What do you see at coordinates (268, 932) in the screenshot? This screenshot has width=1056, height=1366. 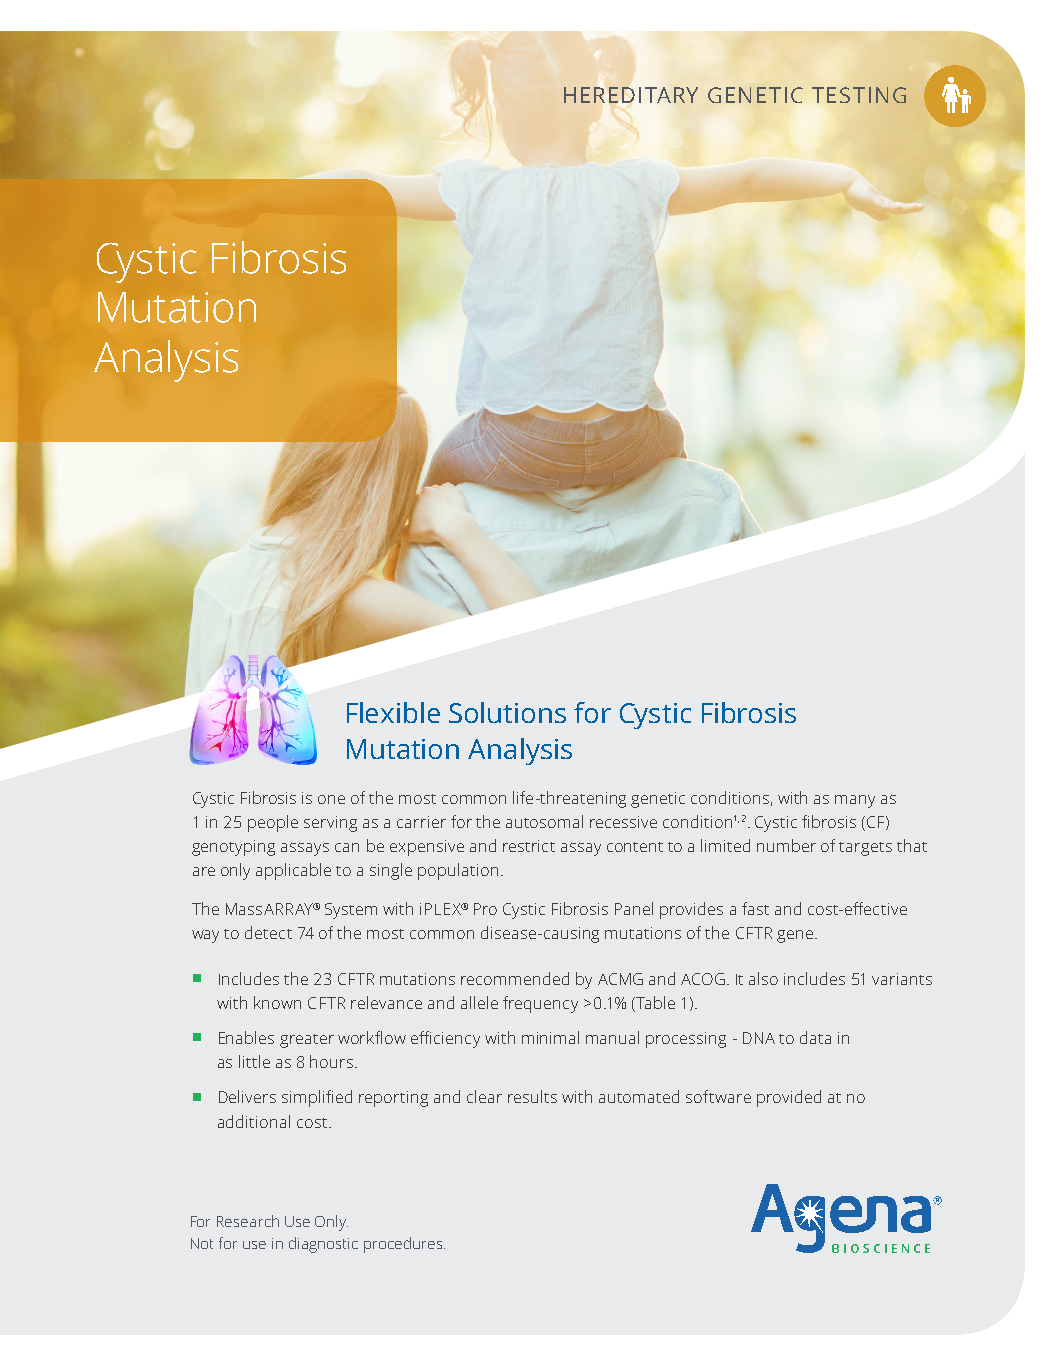 I see `detect` at bounding box center [268, 932].
